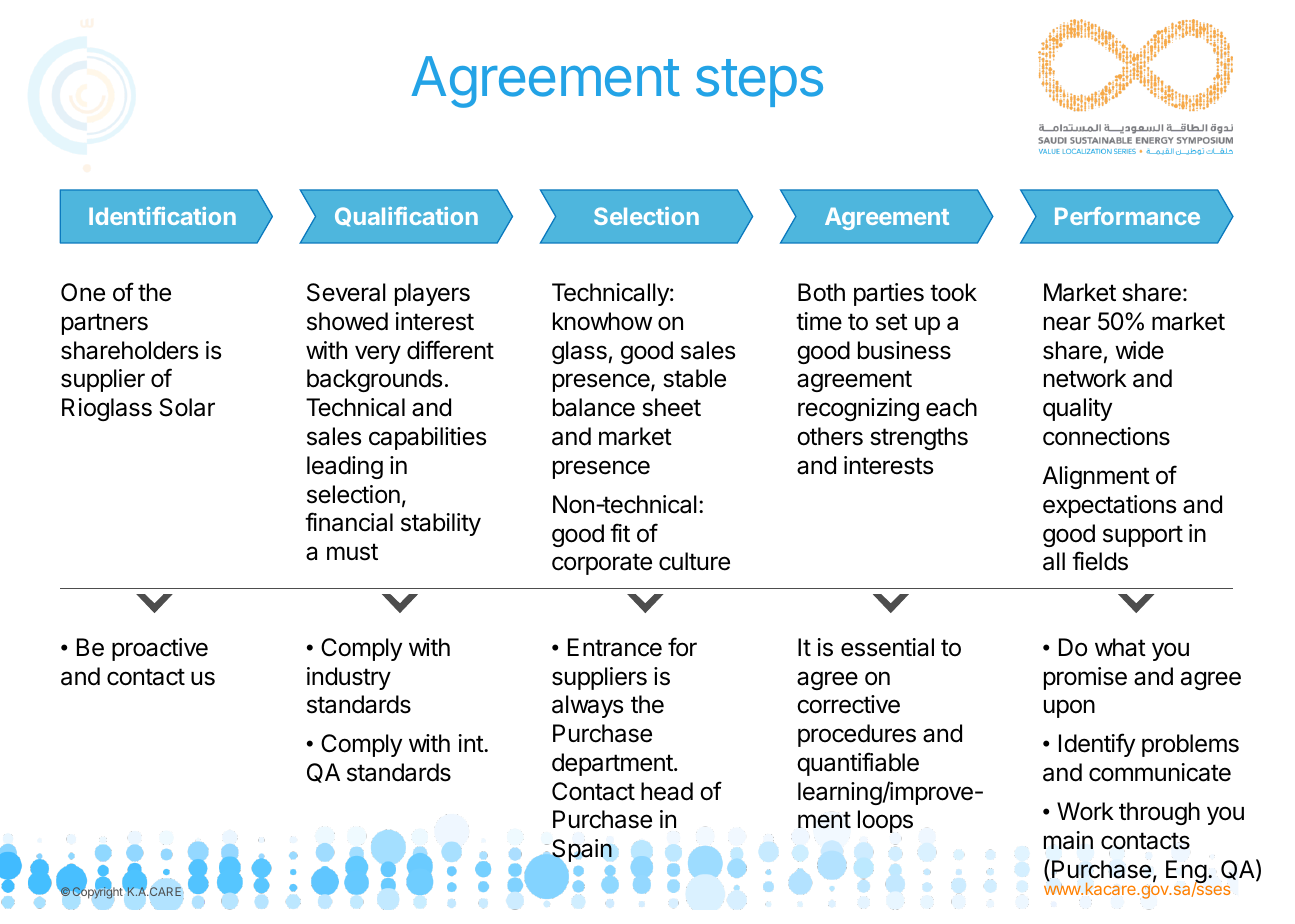  I want to click on Performance, so click(1127, 216).
